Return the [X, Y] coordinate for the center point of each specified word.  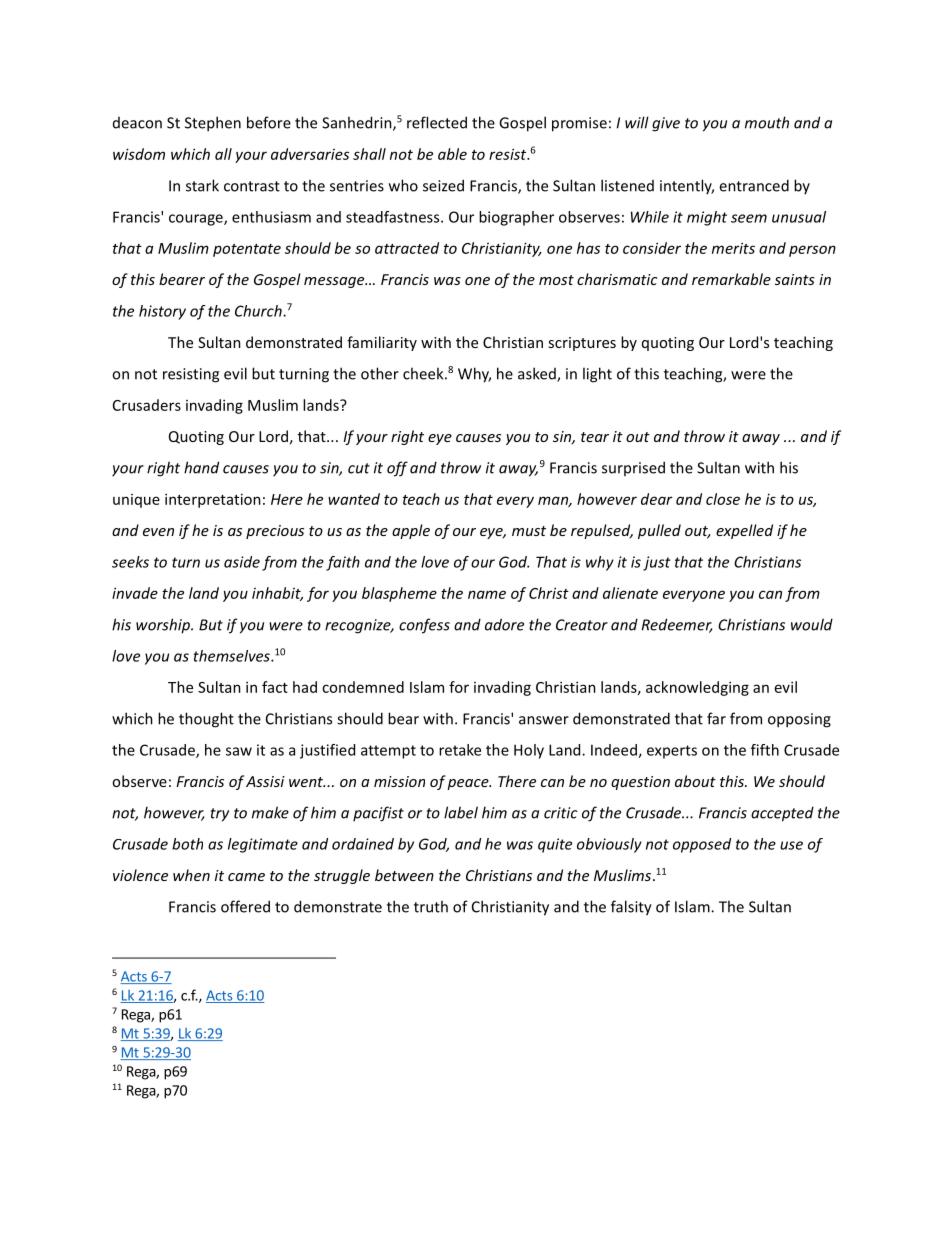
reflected [437, 122]
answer [544, 720]
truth [431, 906]
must [529, 531]
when [191, 875]
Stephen [213, 124]
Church [259, 311]
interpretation [213, 500]
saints [795, 279]
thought [206, 720]
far [716, 718]
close [723, 499]
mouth [767, 122]
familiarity [382, 343]
